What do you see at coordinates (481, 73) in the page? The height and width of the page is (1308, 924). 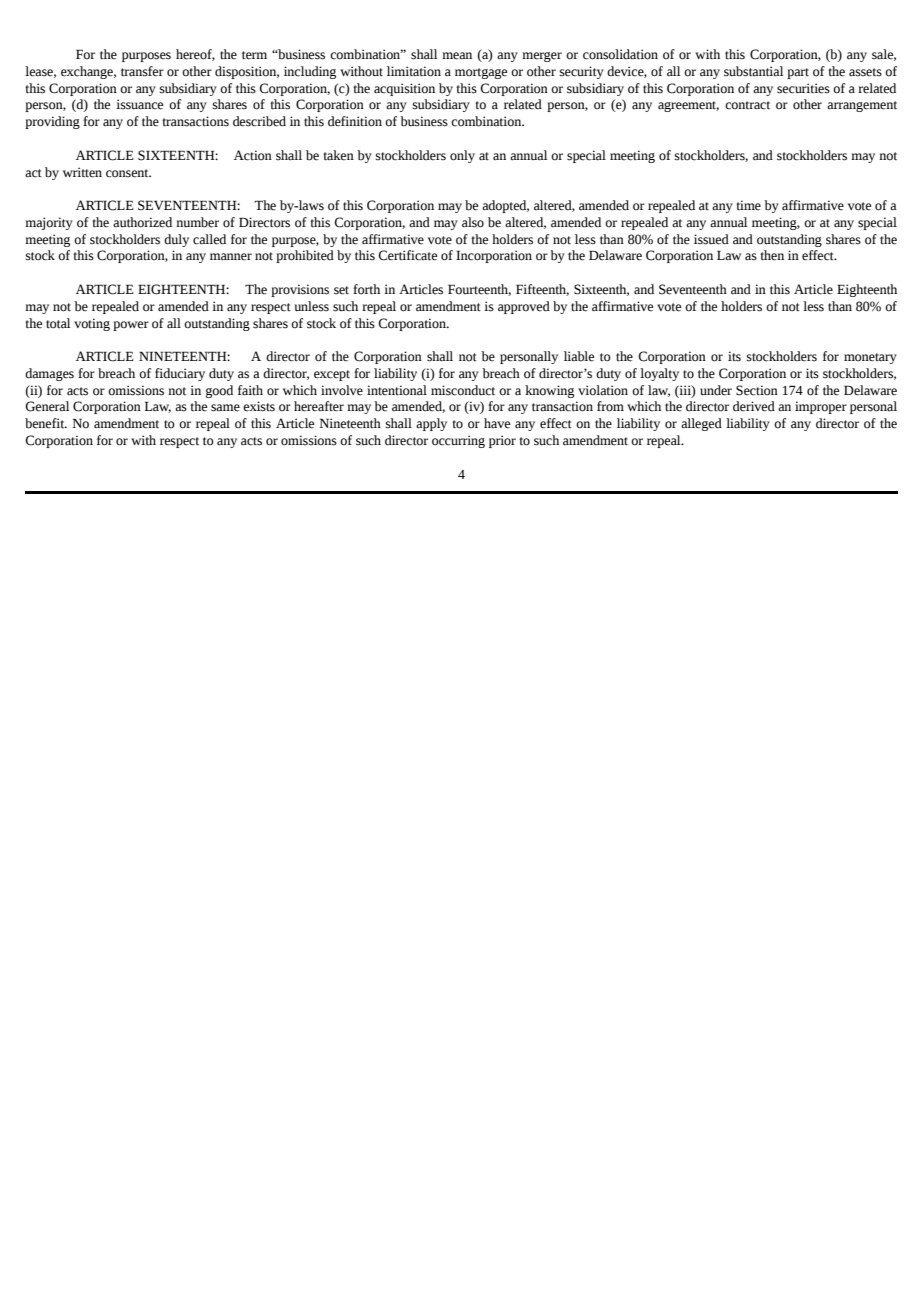 I see `mortgage` at bounding box center [481, 73].
